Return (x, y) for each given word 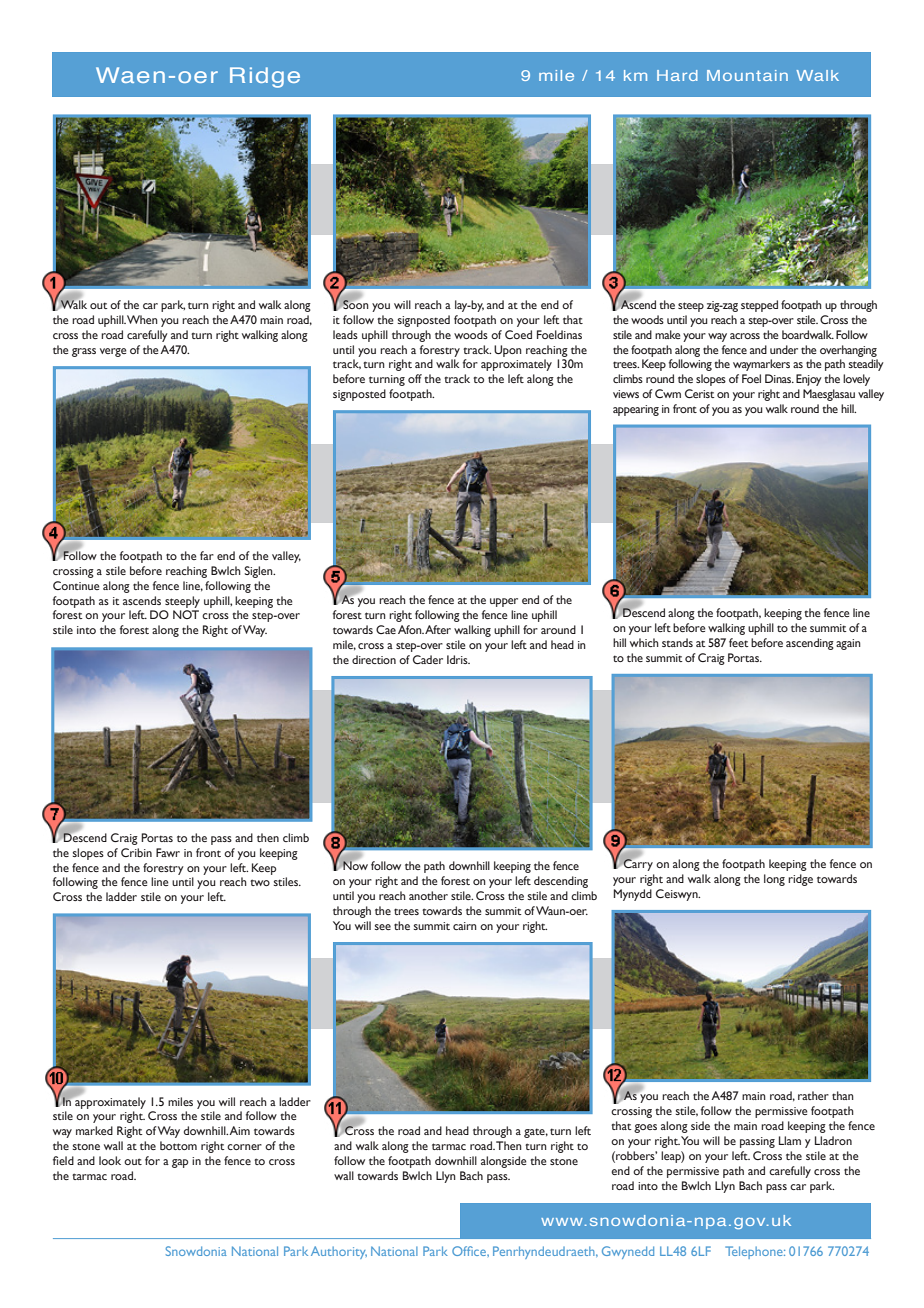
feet (739, 642)
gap (180, 1163)
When (142, 319)
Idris (458, 659)
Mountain (747, 75)
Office (470, 1251)
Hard (677, 75)
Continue (76, 585)
